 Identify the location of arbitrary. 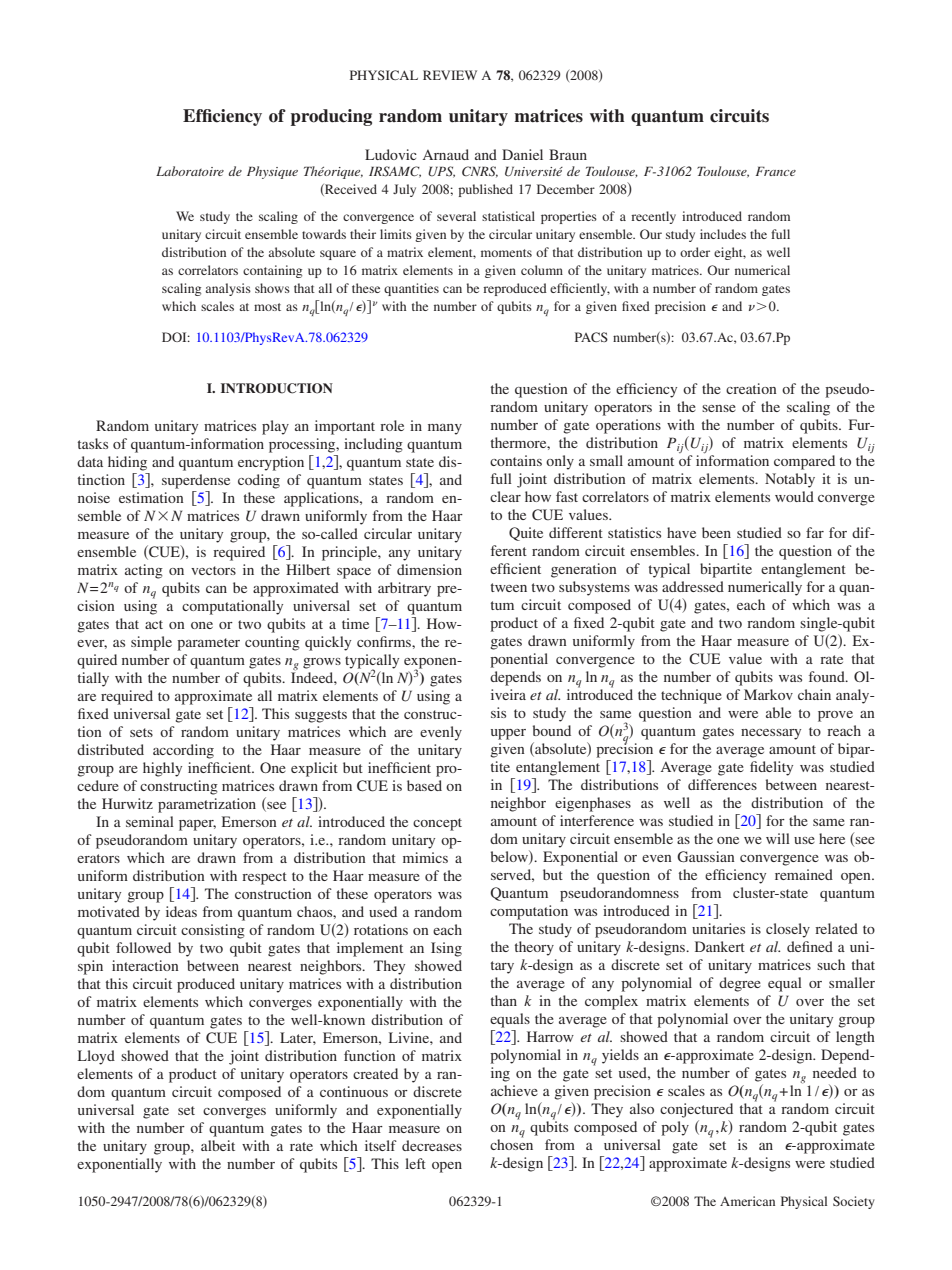
(404, 589).
